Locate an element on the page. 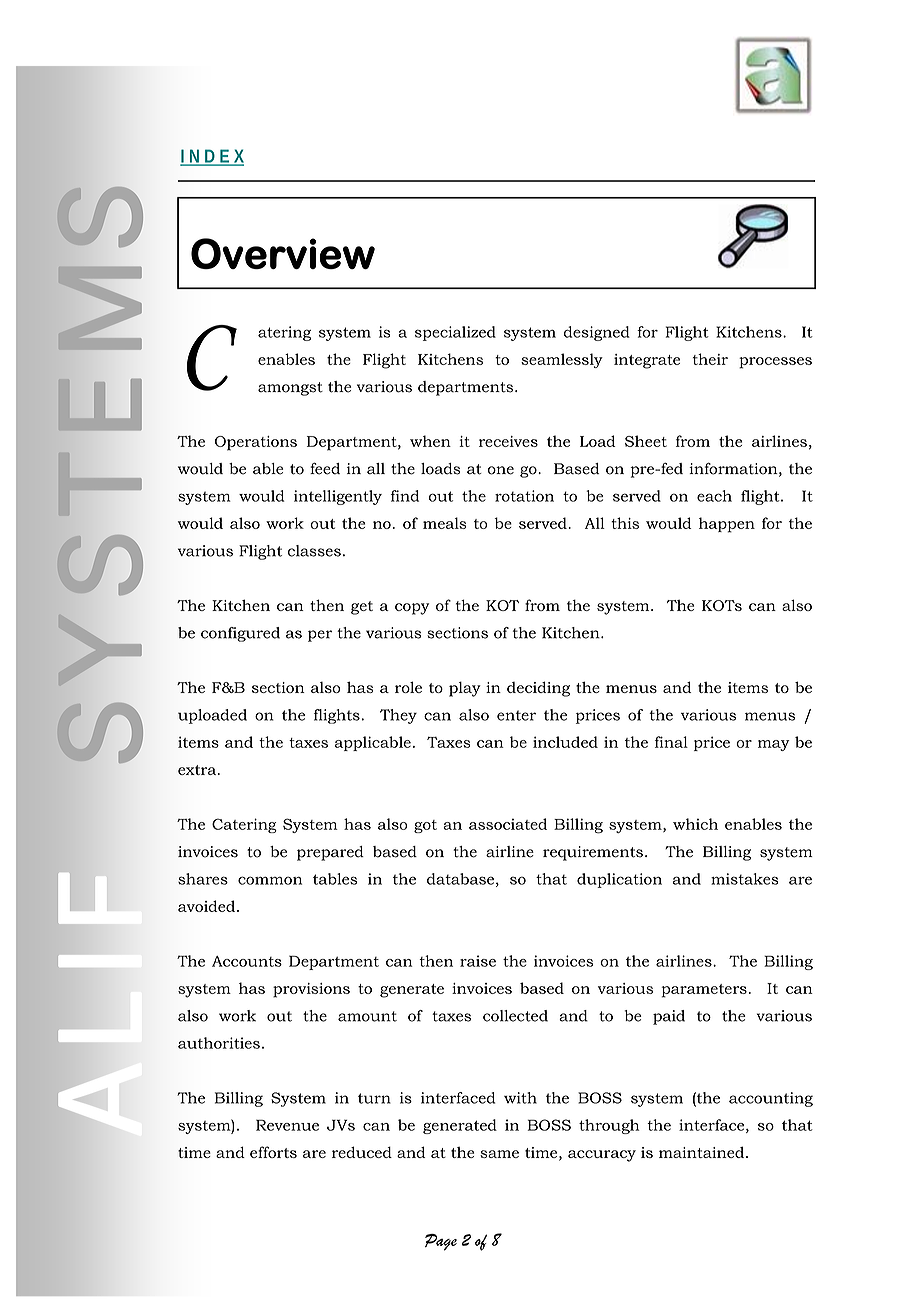 This document has width=924, height=1308. Overview is located at coordinates (283, 253).
